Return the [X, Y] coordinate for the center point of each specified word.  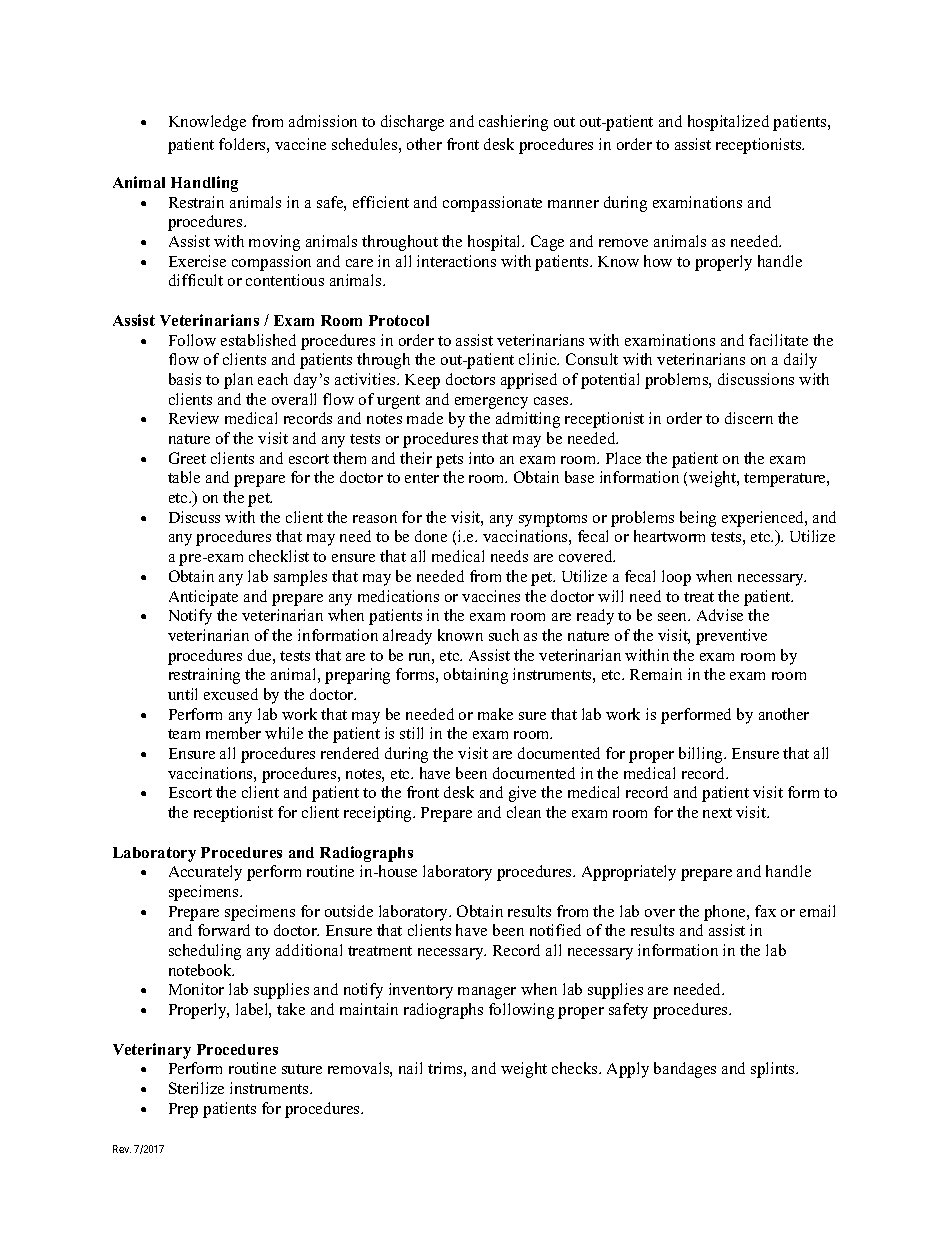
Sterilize [196, 1088]
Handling [204, 184]
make [495, 714]
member [233, 733]
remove [623, 243]
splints [774, 1070]
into [481, 458]
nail [410, 1068]
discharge [412, 123]
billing [702, 755]
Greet [187, 458]
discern [749, 418]
